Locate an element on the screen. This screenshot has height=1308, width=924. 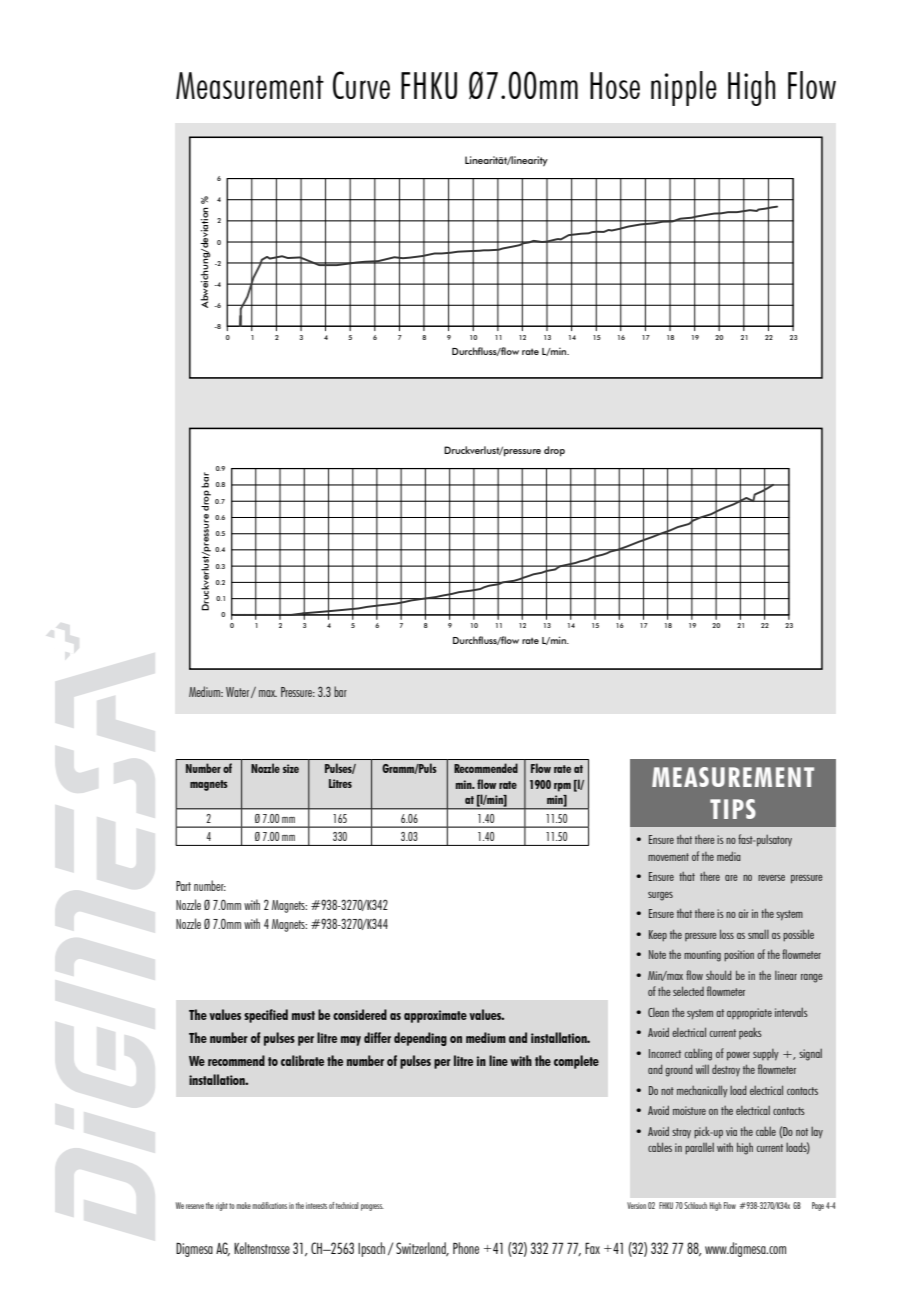
media is located at coordinates (729, 856).
